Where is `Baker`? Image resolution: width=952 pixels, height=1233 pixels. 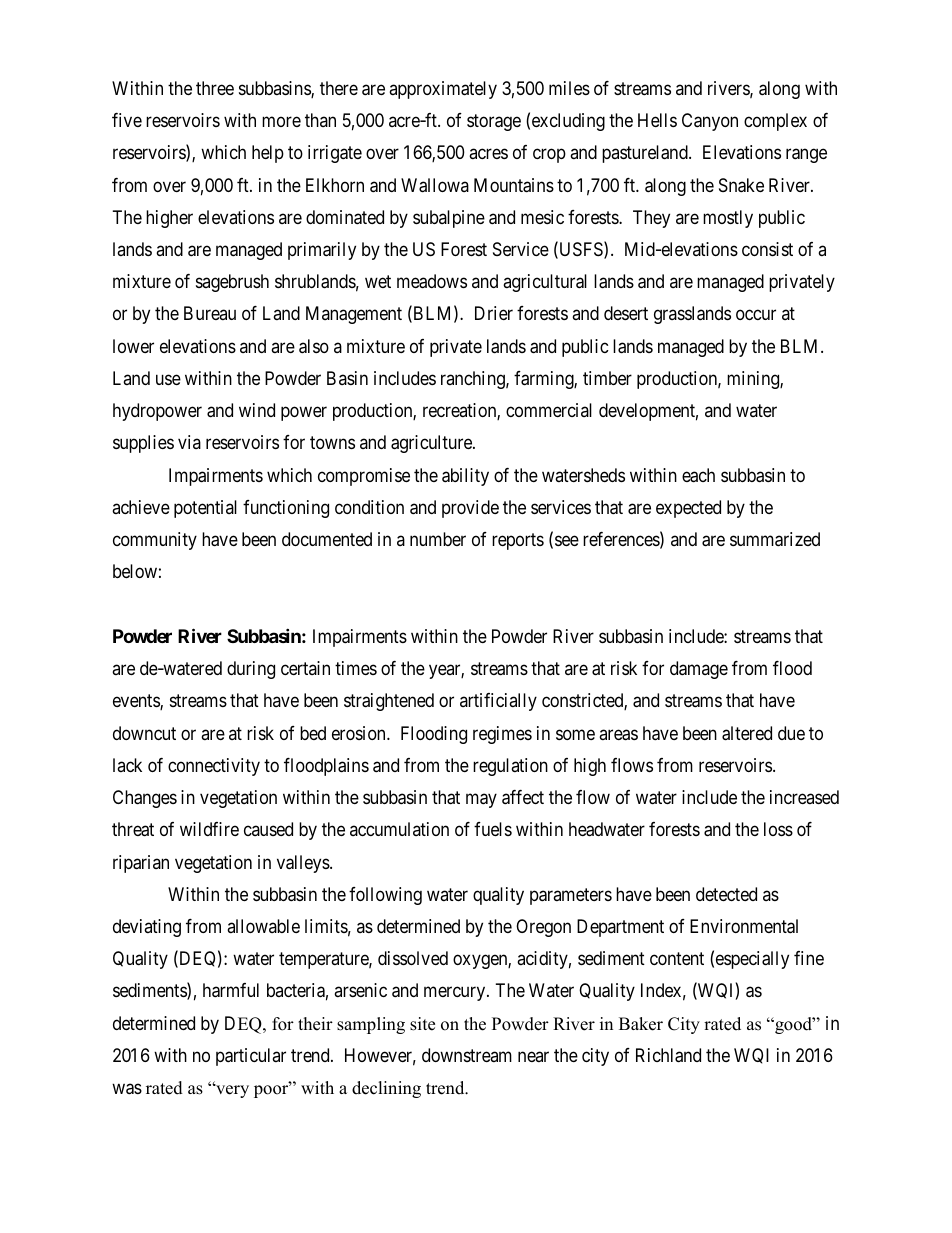 Baker is located at coordinates (641, 1024).
